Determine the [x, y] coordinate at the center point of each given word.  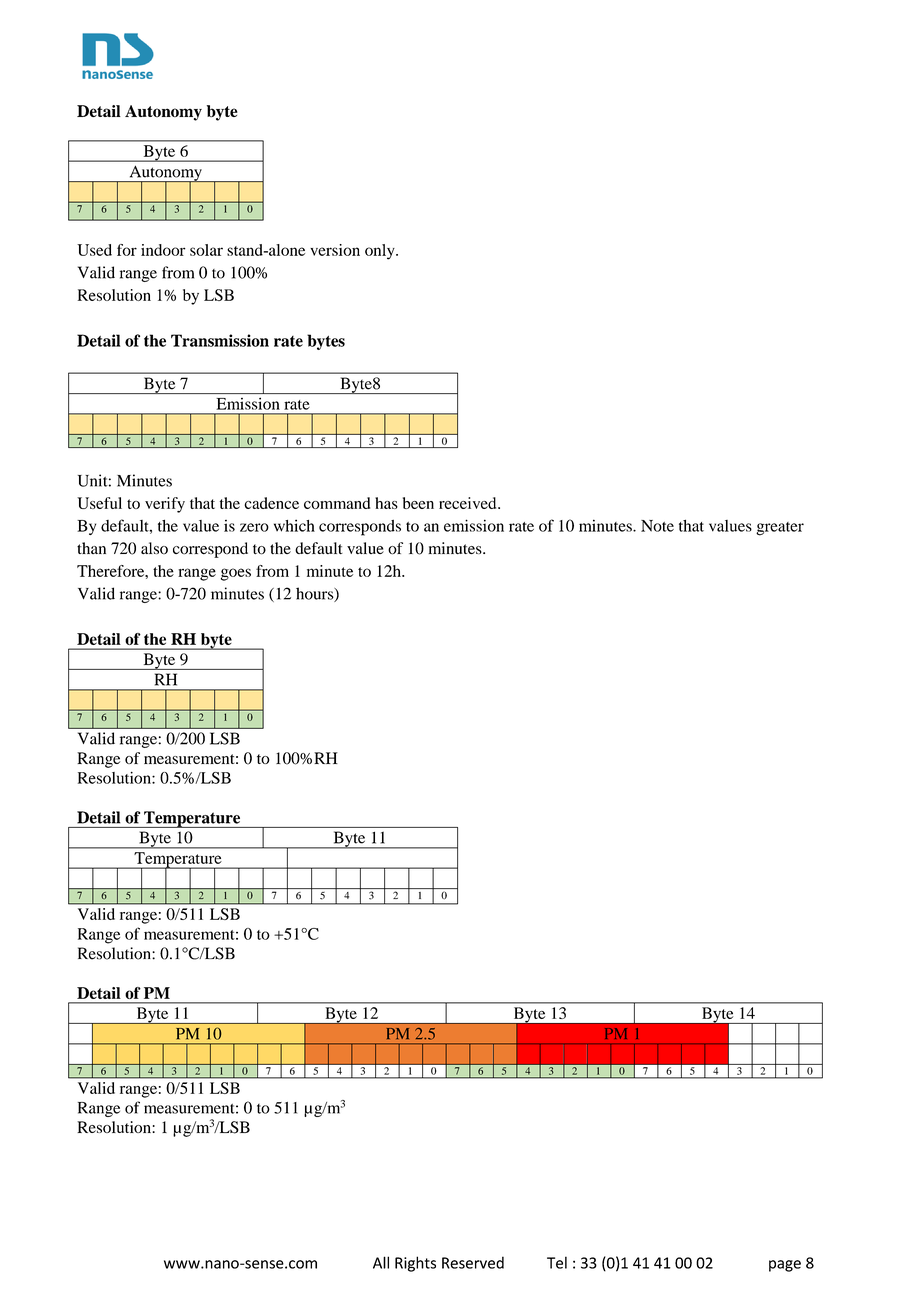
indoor [163, 250]
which [294, 525]
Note [657, 526]
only [381, 252]
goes [236, 574]
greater [780, 529]
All [381, 1262]
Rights [415, 1264]
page [785, 1266]
